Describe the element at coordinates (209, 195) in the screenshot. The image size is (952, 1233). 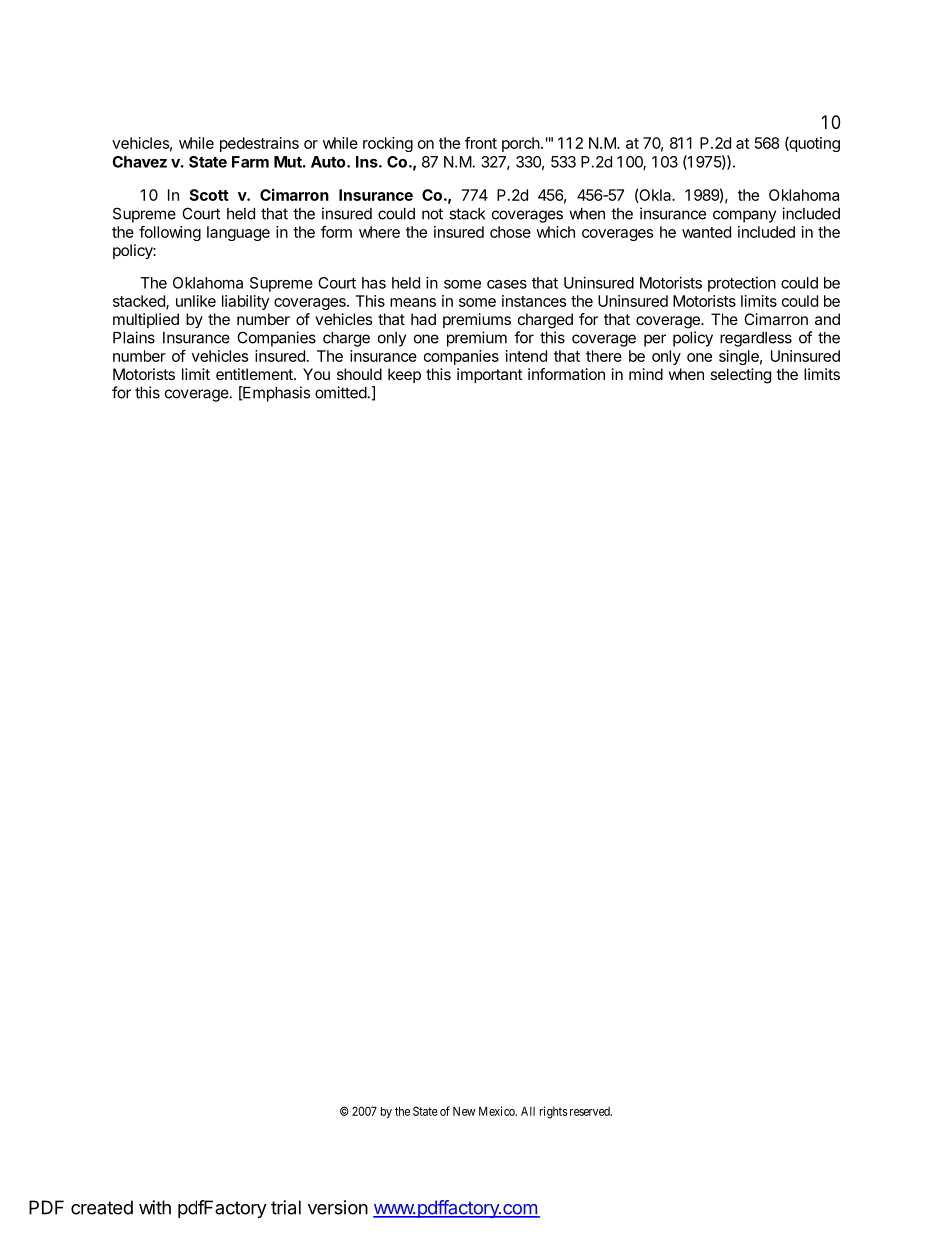
I see `Scott` at that location.
